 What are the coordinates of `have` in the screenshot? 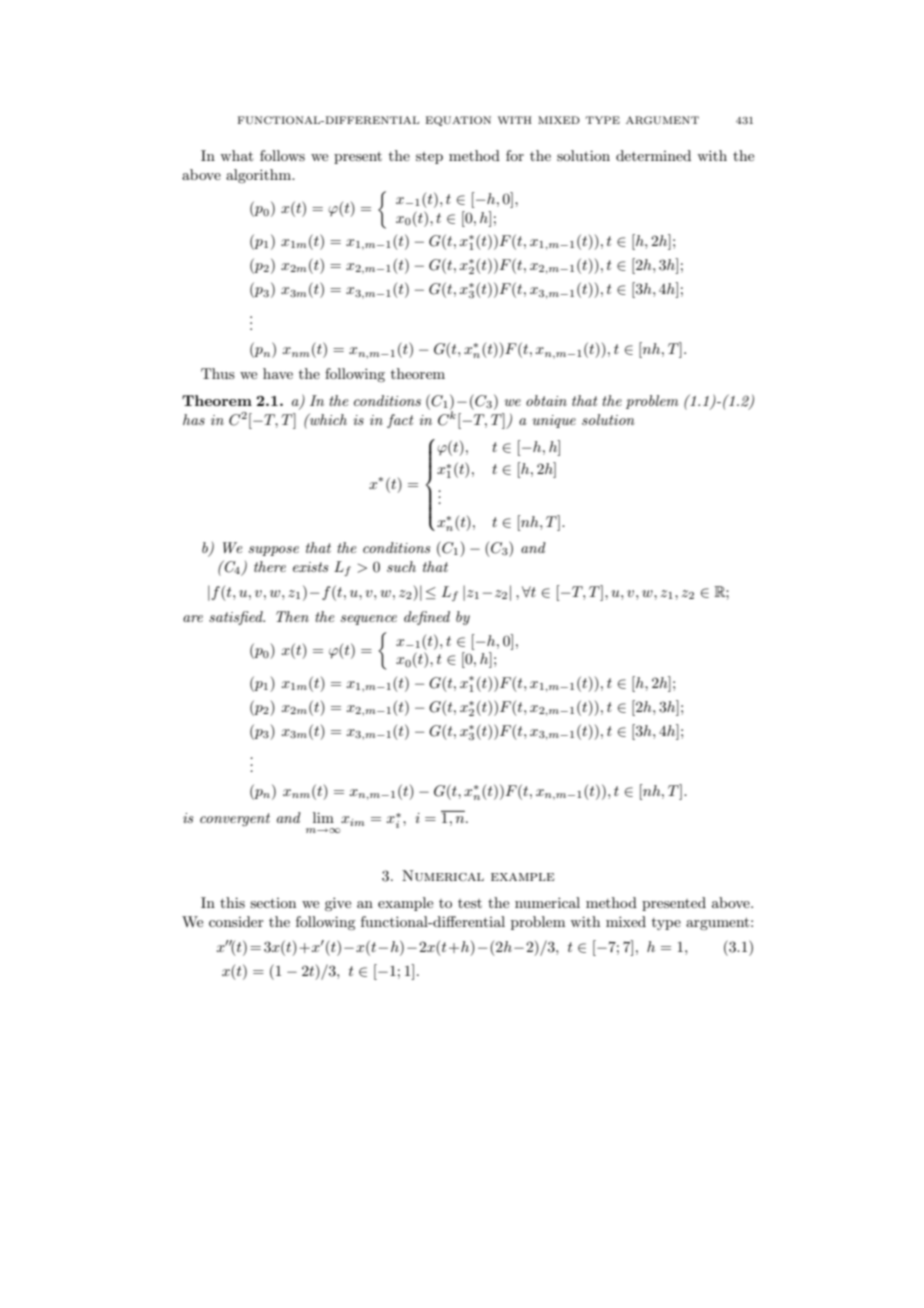 It's located at (278, 373).
